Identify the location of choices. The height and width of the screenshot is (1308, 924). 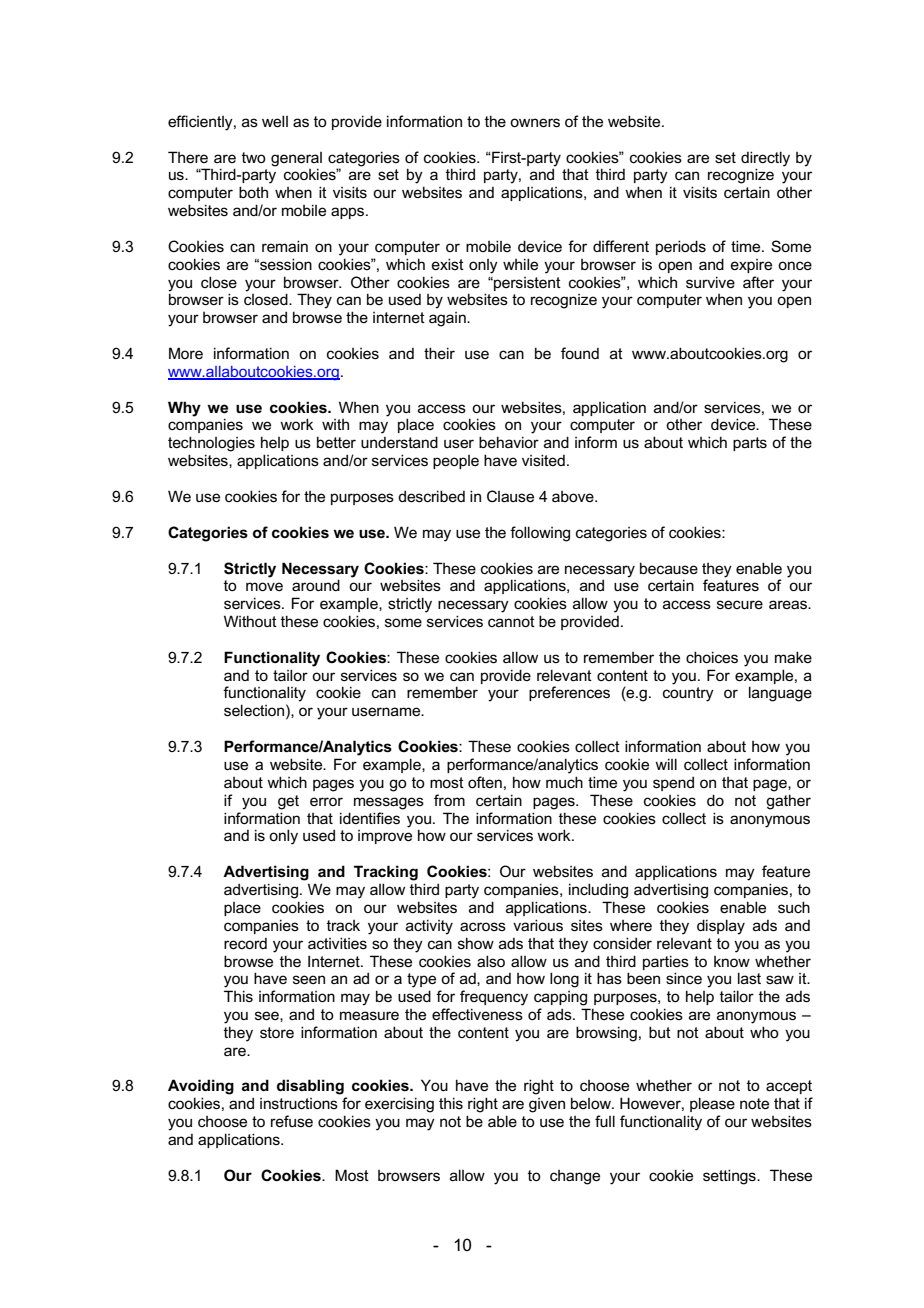
(712, 657).
